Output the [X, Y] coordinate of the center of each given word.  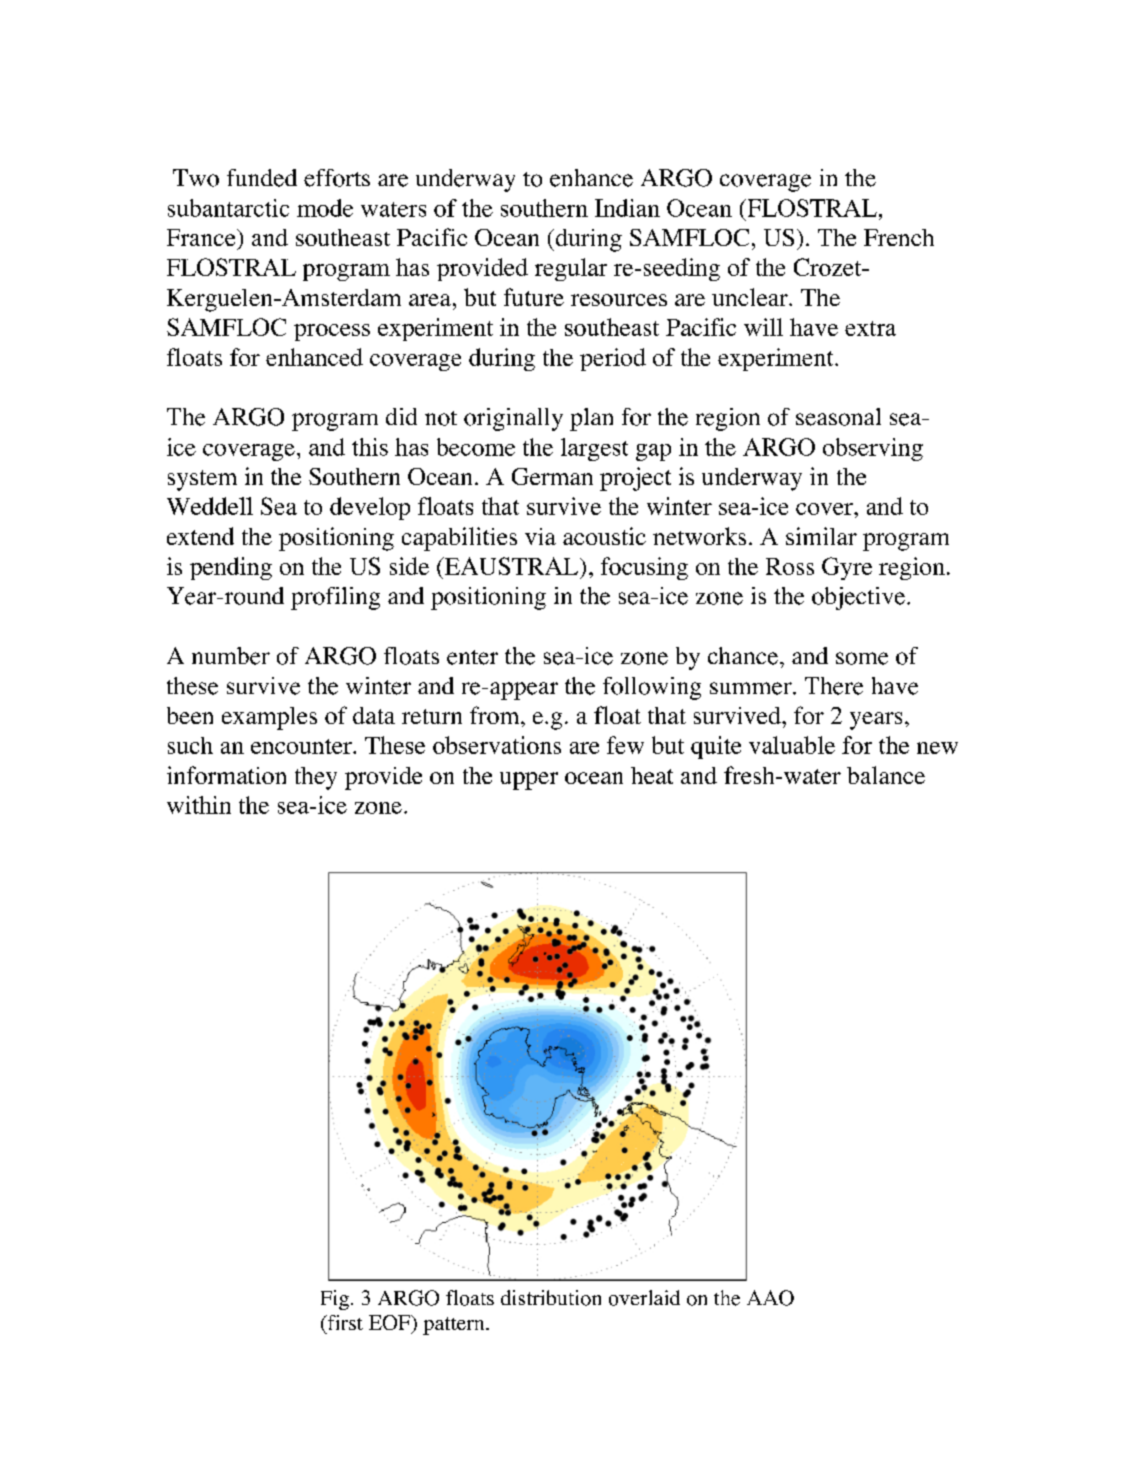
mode [325, 208]
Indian [627, 208]
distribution [551, 1298]
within [199, 805]
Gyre [847, 568]
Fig [335, 1300]
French [899, 237]
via [540, 536]
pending [231, 568]
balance [886, 775]
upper [529, 781]
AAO [770, 1298]
